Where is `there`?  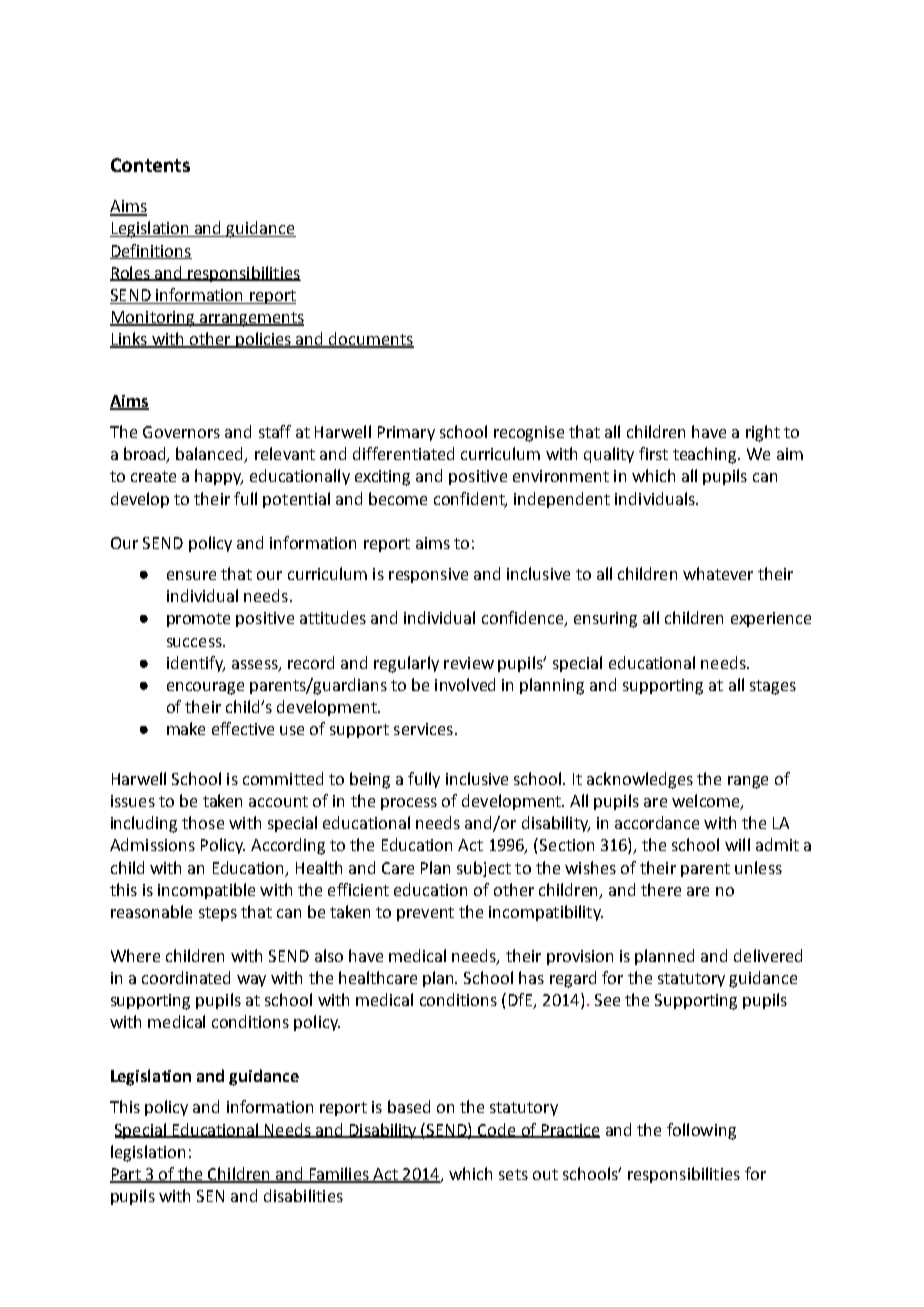 there is located at coordinates (661, 889).
